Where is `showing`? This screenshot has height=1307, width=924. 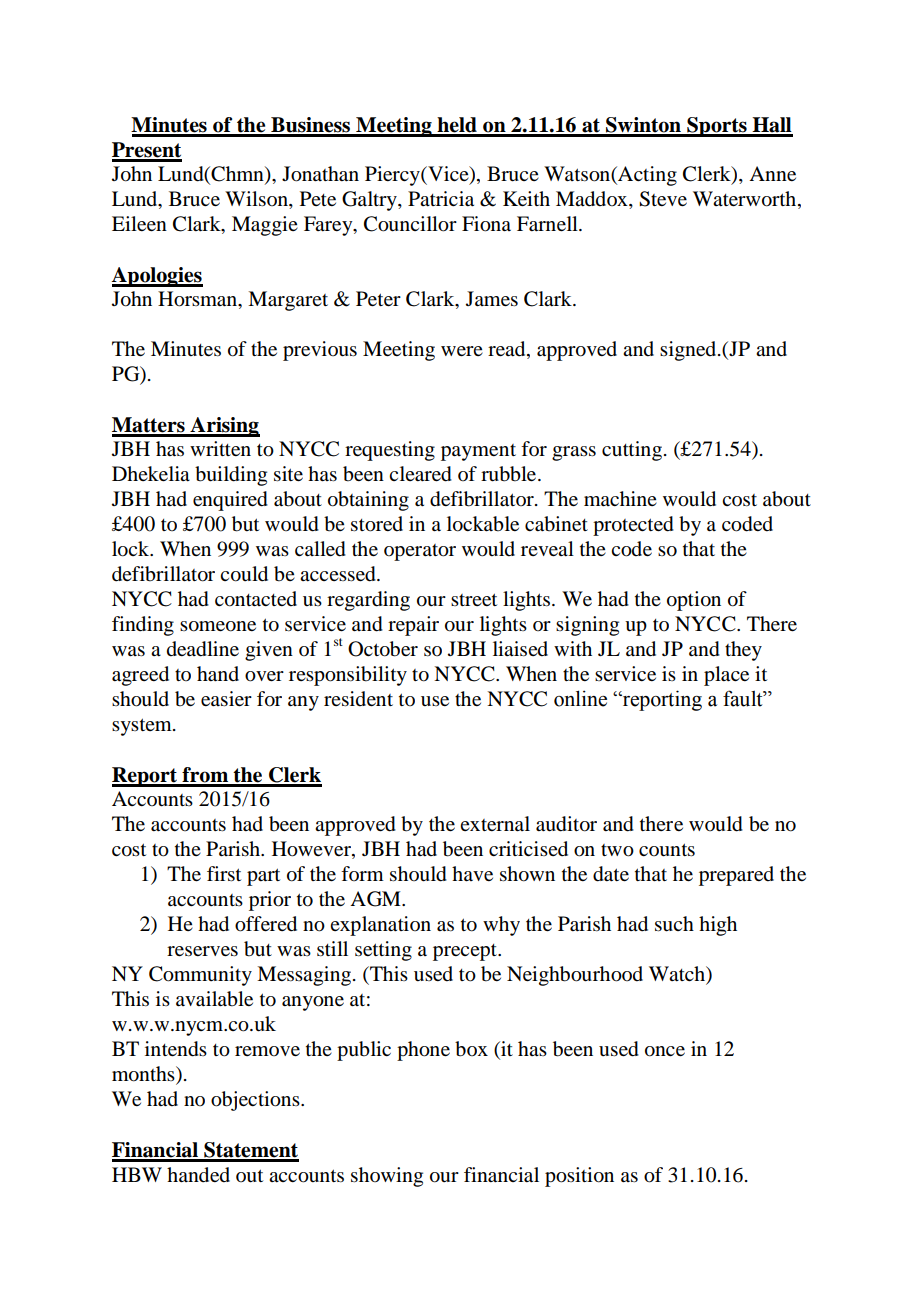 showing is located at coordinates (387, 1177).
